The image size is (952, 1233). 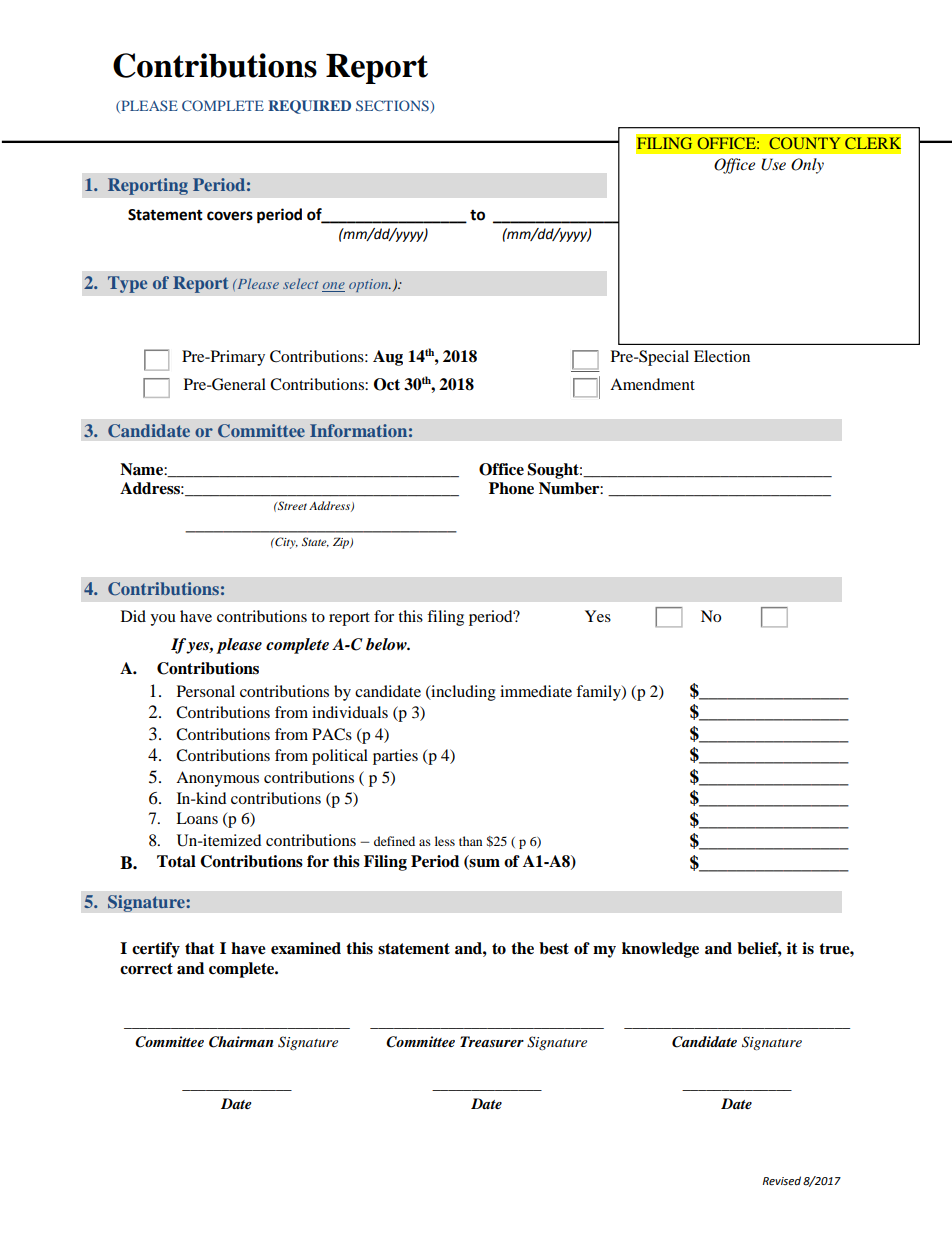 I want to click on Chairman, so click(x=241, y=1042).
